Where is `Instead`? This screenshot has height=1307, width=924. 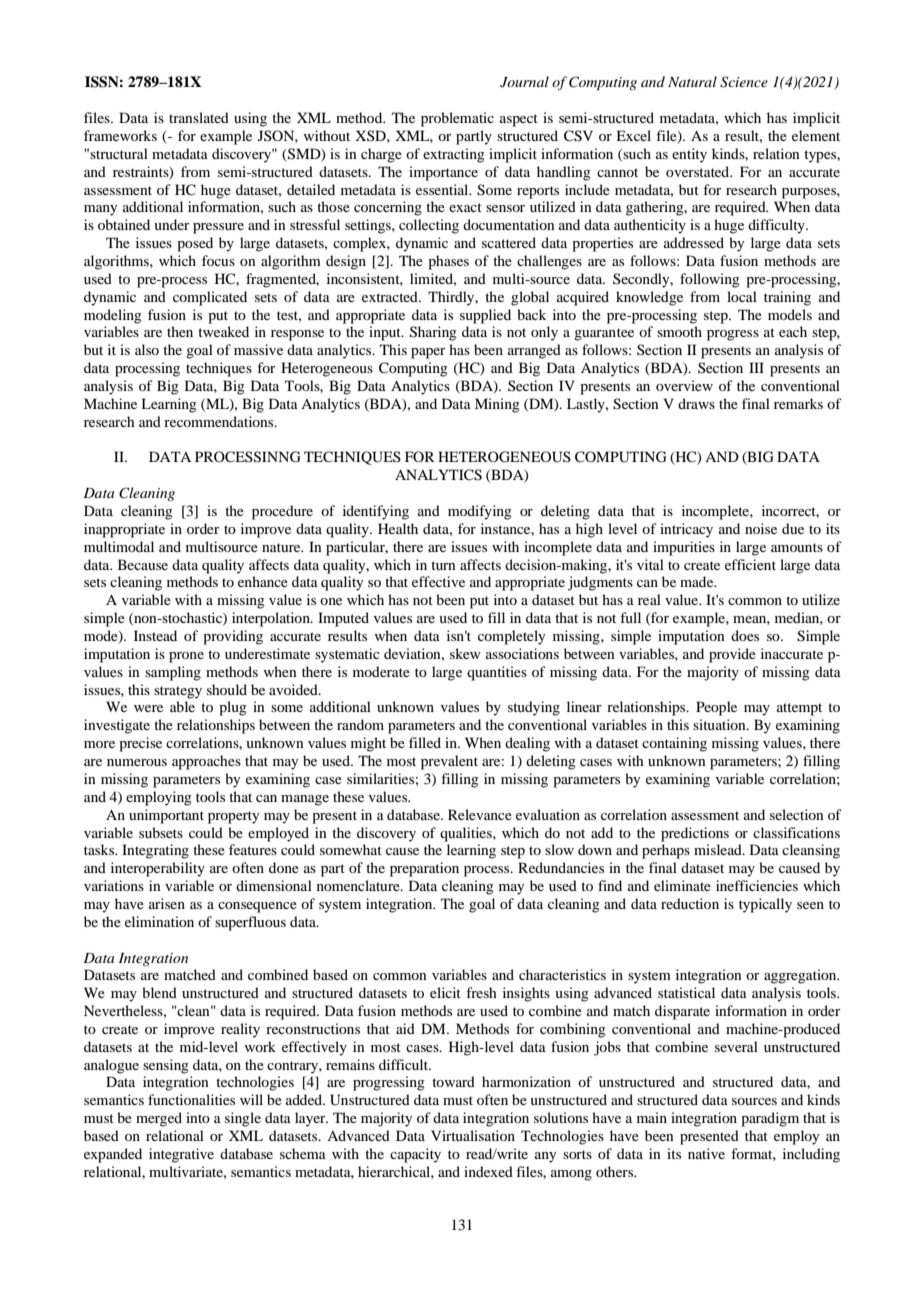 Instead is located at coordinates (155, 635).
